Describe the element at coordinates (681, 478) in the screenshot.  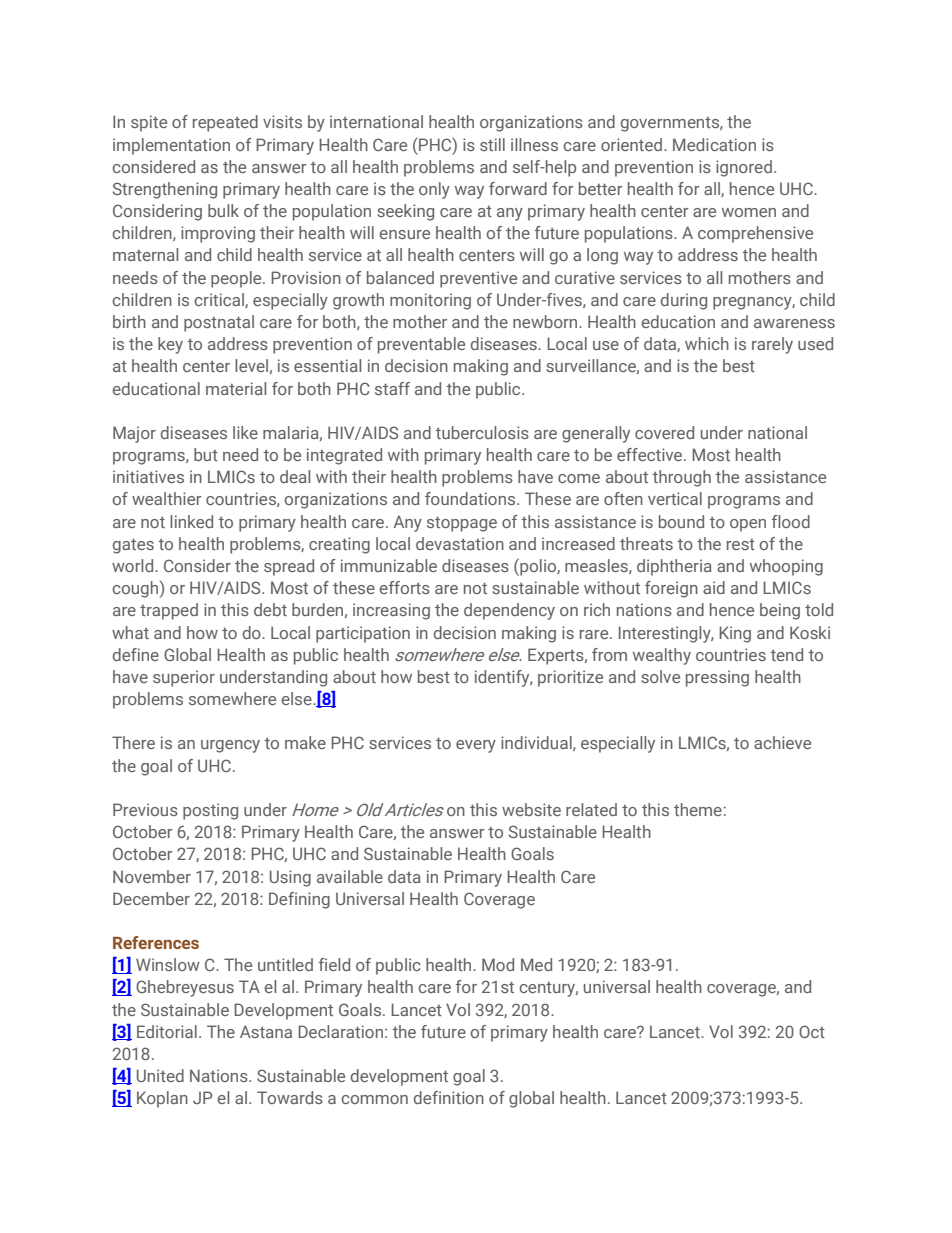
I see `through` at that location.
